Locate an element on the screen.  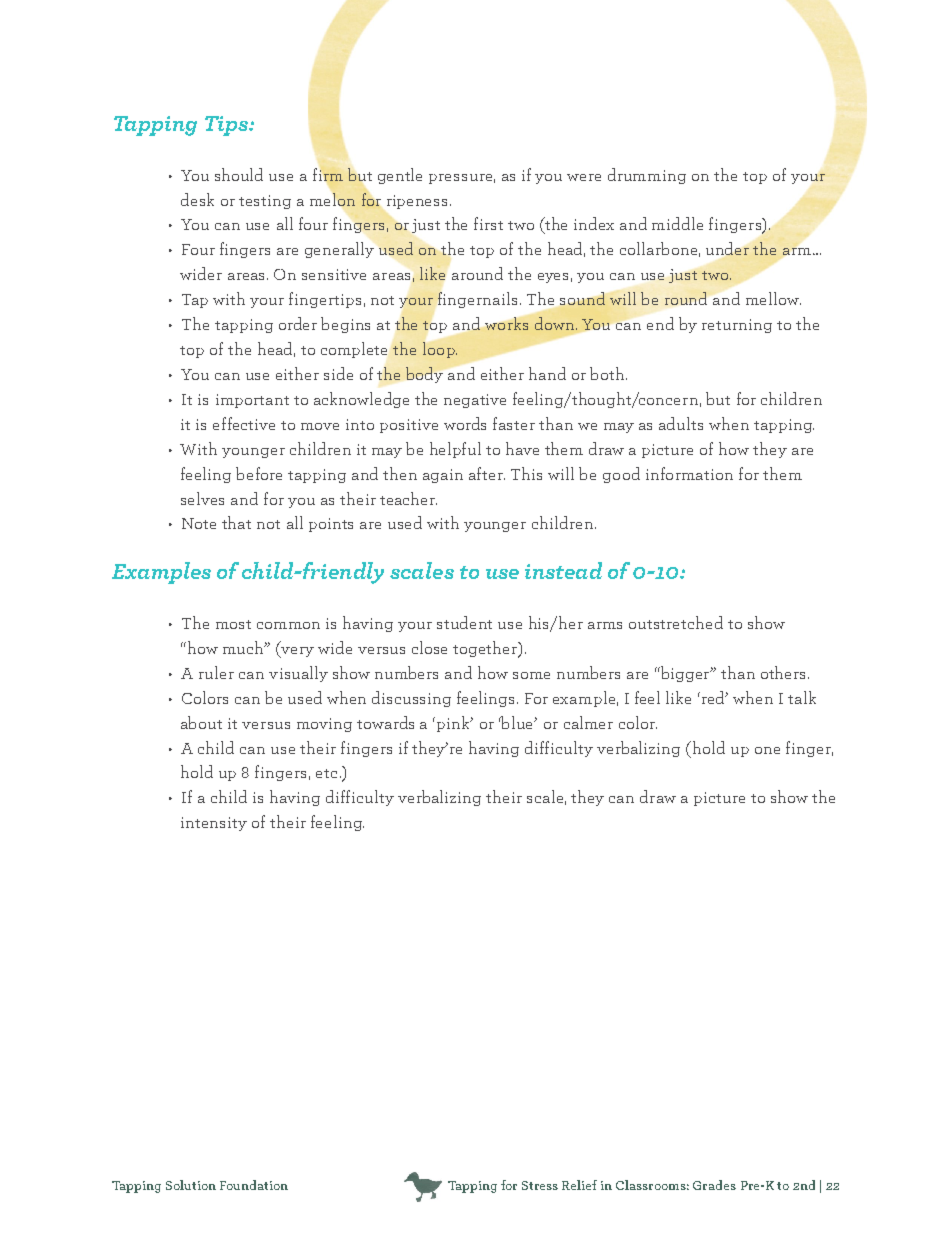
some is located at coordinates (531, 675).
